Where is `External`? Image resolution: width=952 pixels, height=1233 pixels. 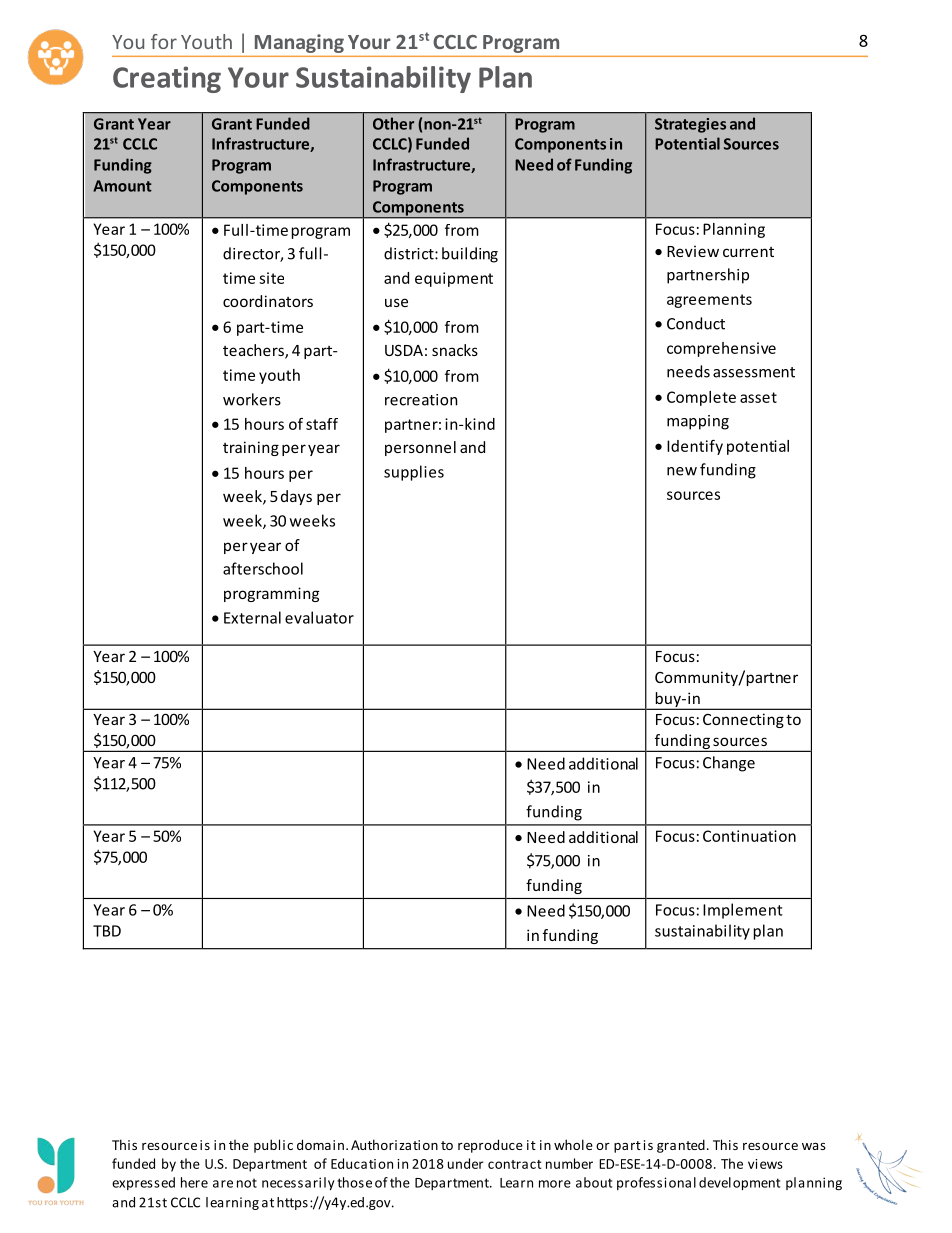 External is located at coordinates (252, 617).
